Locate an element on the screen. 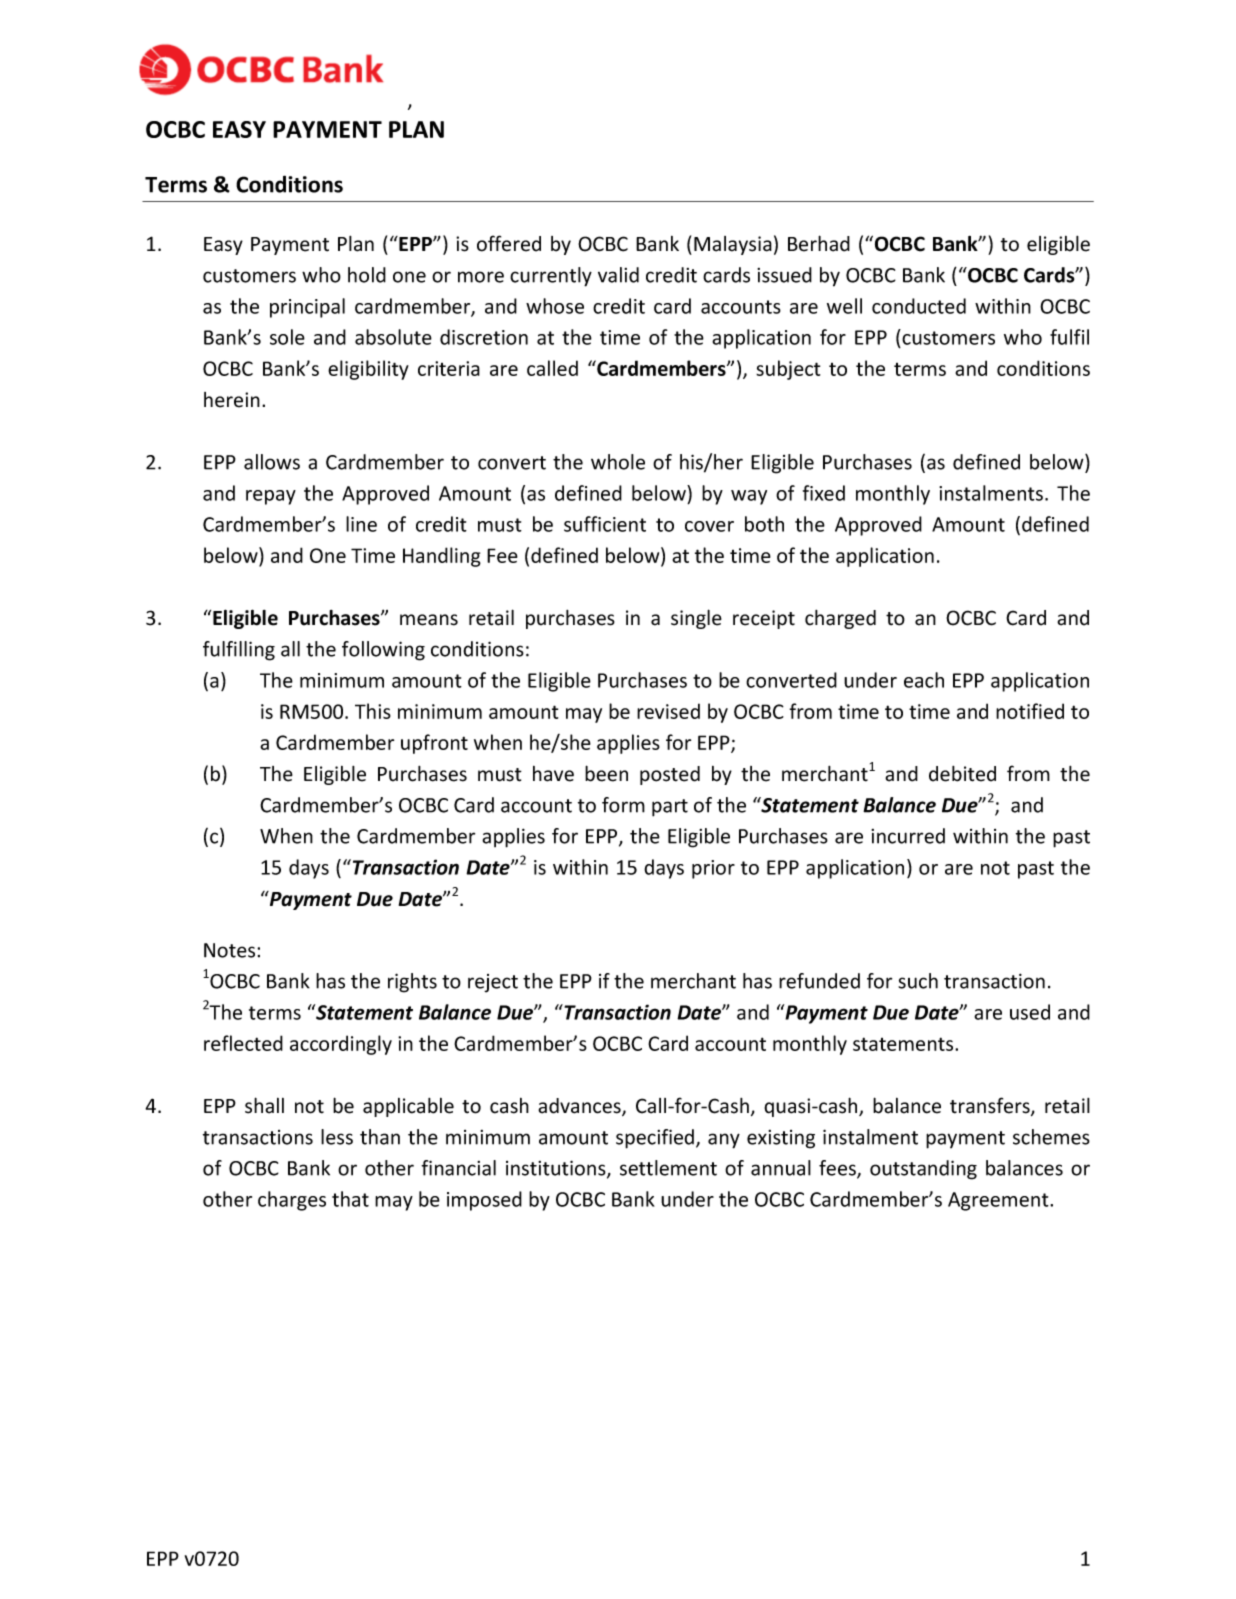  prior is located at coordinates (713, 869).
